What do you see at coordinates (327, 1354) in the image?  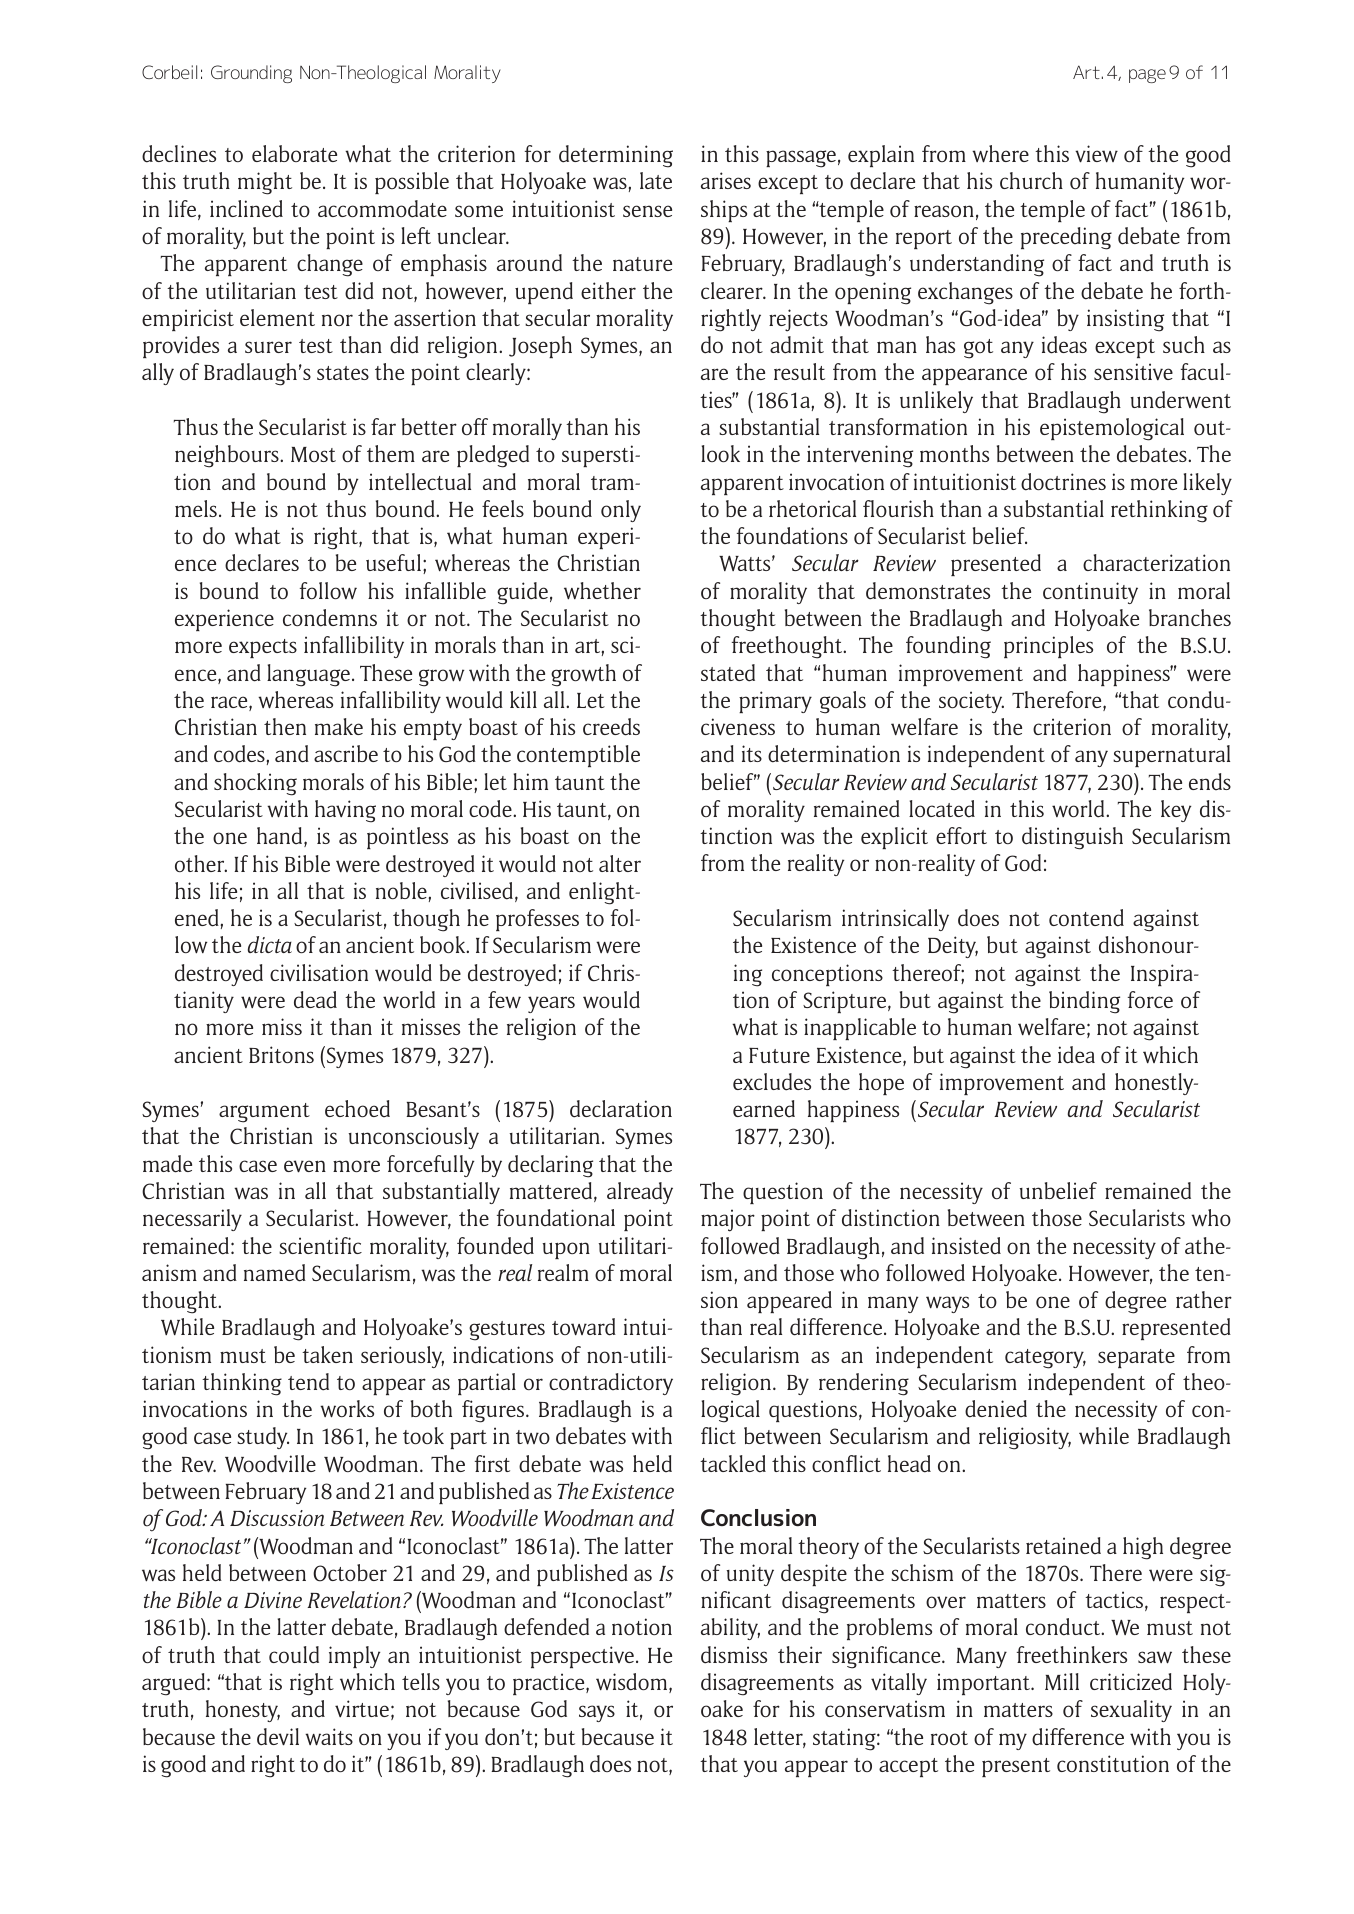 I see `taken` at bounding box center [327, 1354].
